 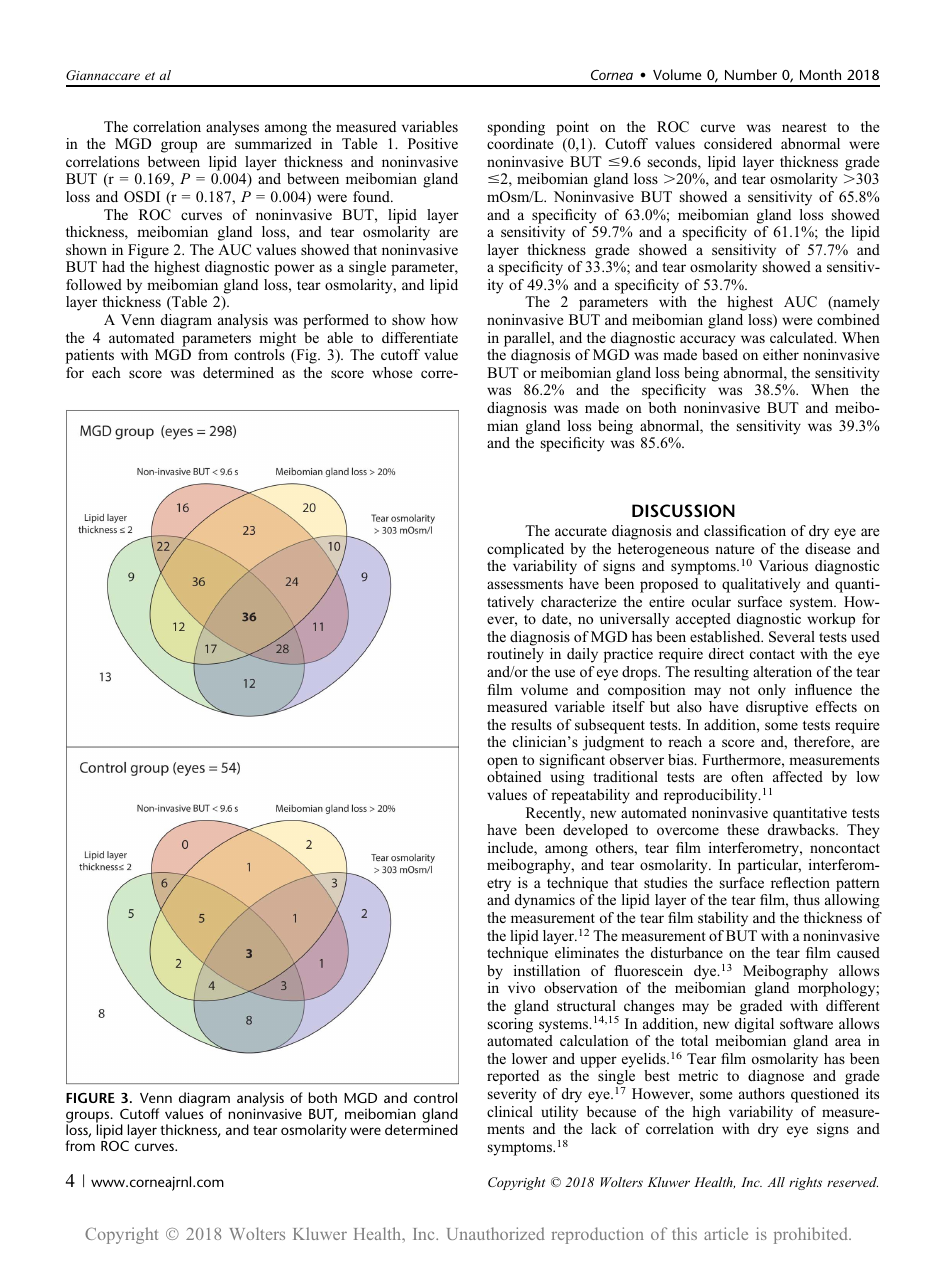 I want to click on patients, so click(x=90, y=356).
